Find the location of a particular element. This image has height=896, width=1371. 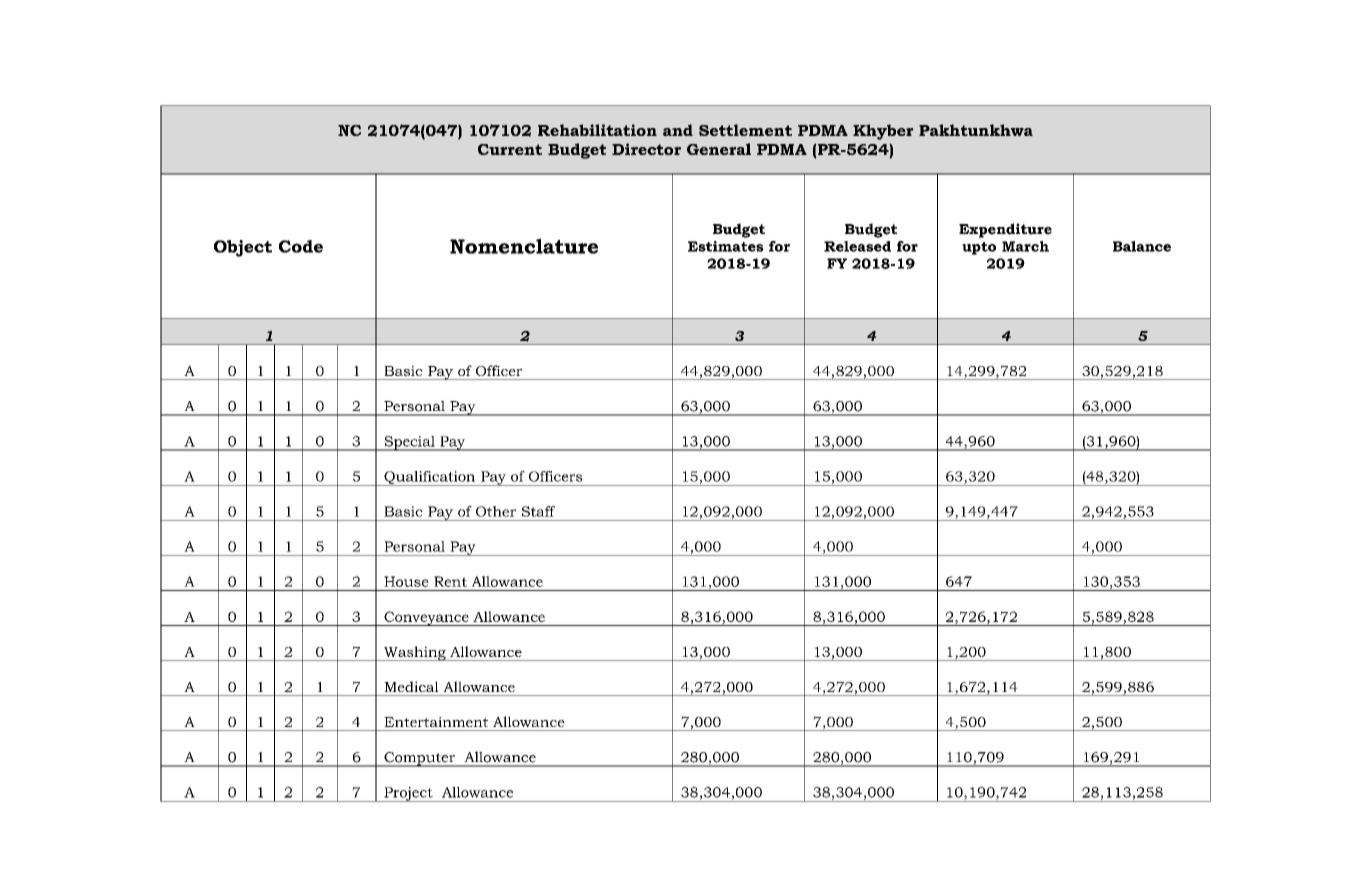

Entertainment is located at coordinates (436, 722).
